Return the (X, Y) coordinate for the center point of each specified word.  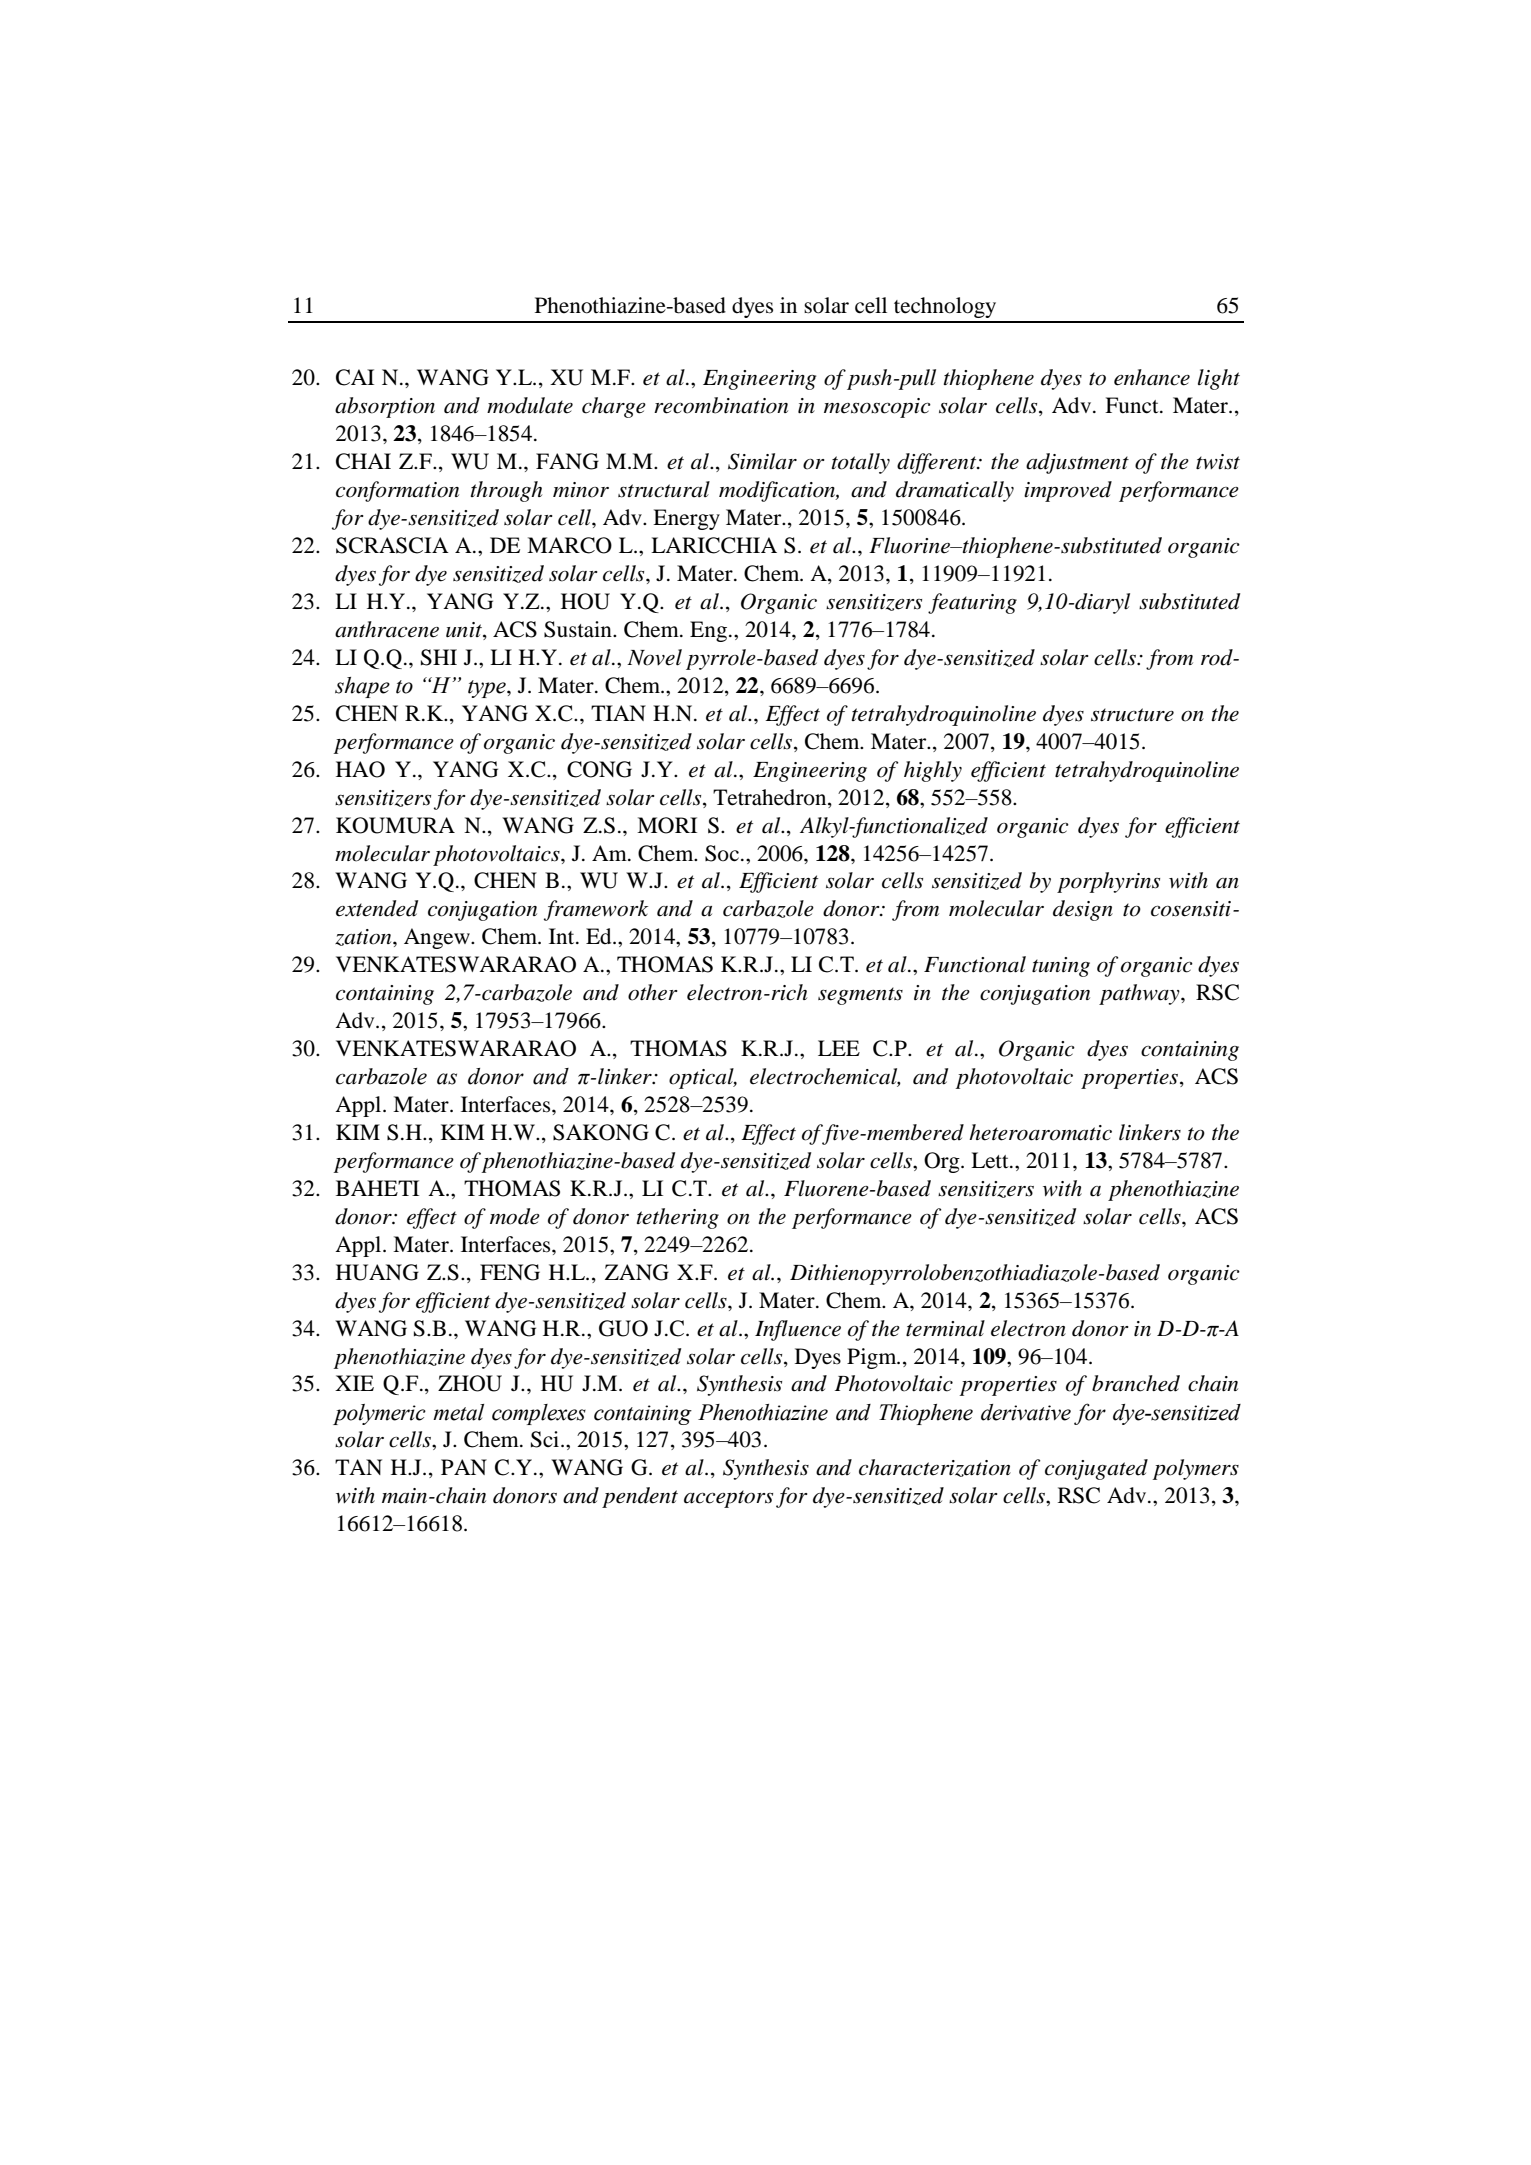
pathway (1140, 994)
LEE (839, 1048)
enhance (1152, 377)
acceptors (728, 1499)
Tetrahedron (771, 797)
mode (515, 1216)
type (488, 689)
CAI (355, 377)
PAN (464, 1467)
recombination (721, 405)
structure (1132, 715)
